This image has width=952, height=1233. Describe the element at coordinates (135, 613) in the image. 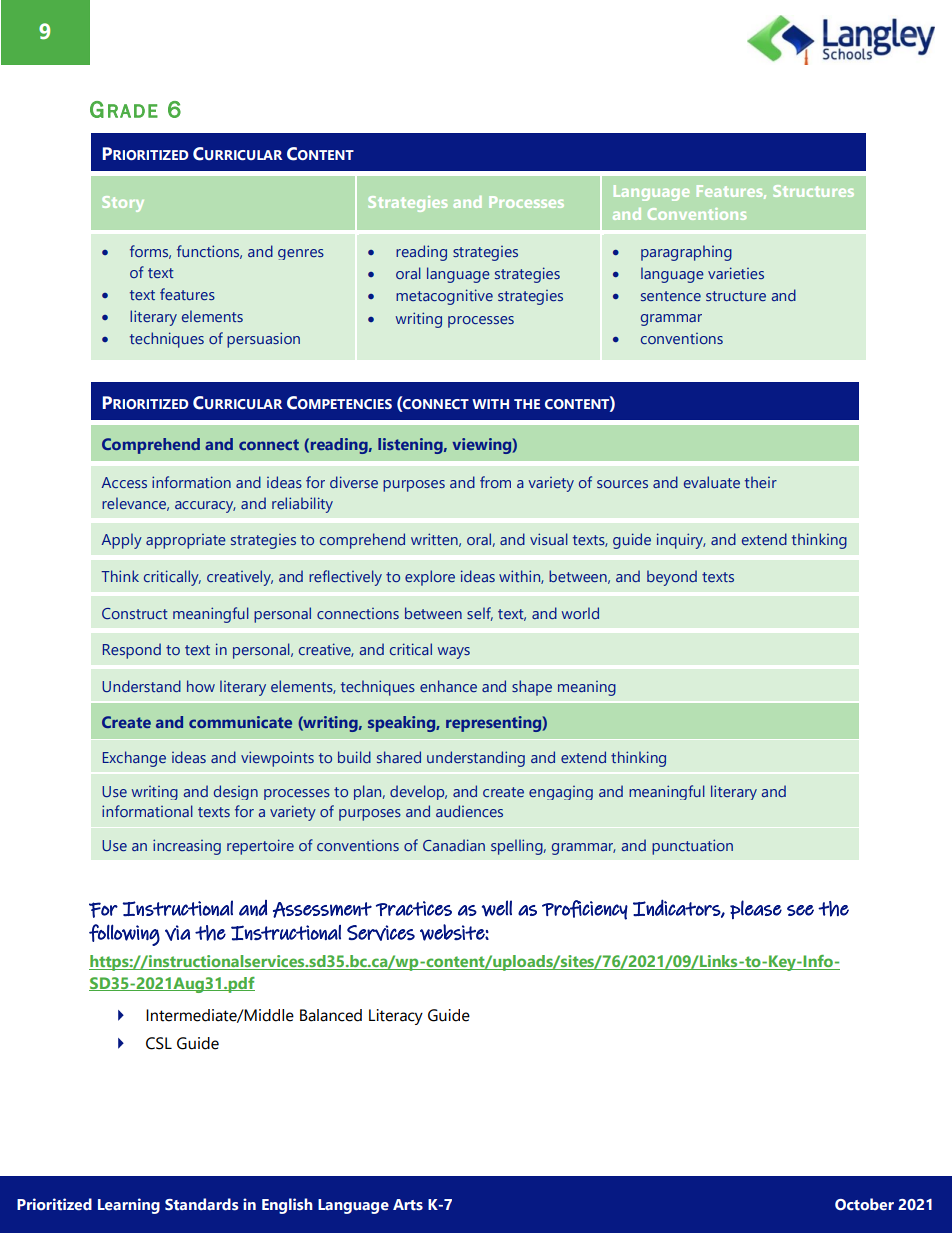

I see `Construct` at that location.
